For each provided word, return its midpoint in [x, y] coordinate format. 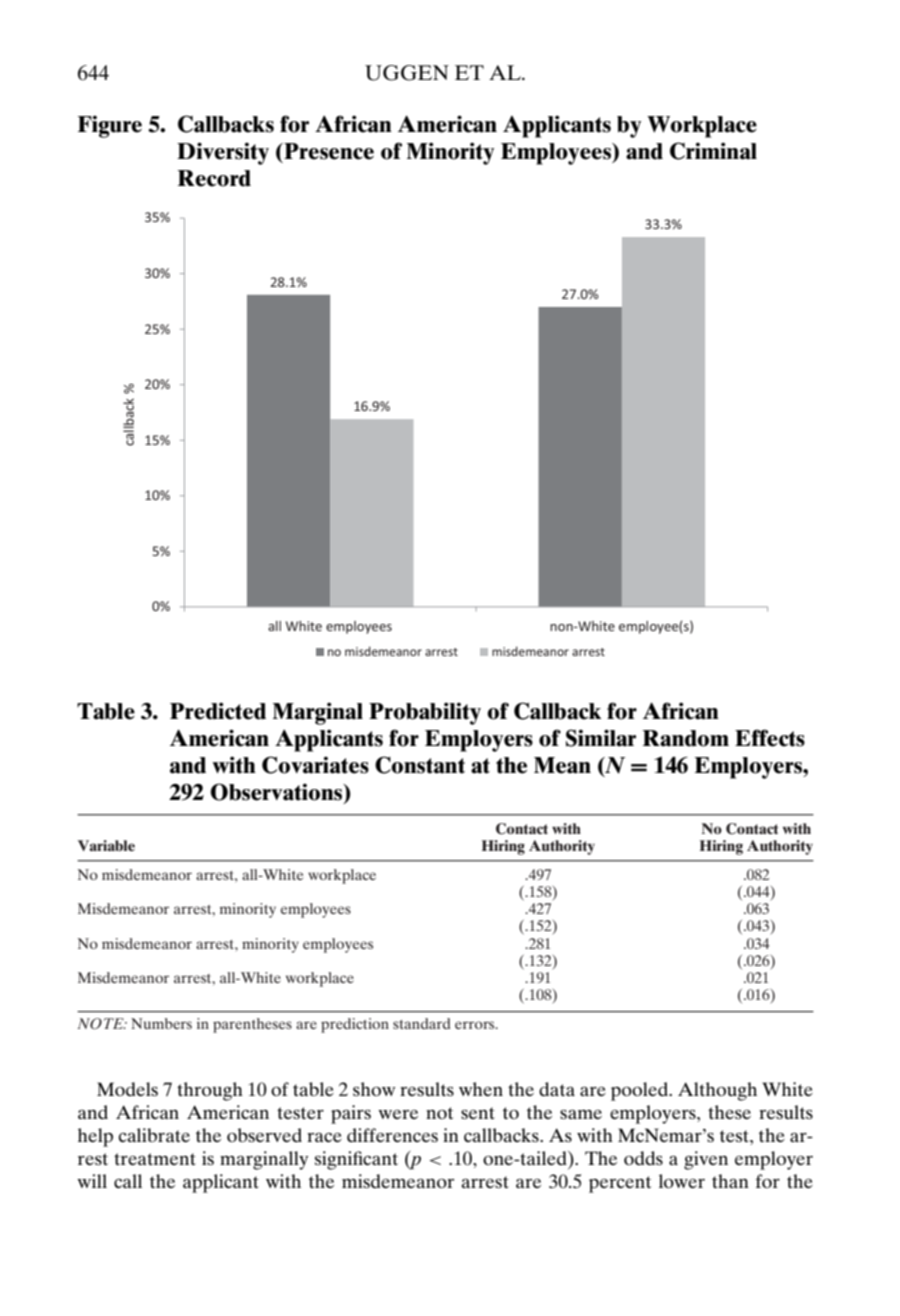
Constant [420, 765]
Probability [425, 713]
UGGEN [407, 73]
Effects [770, 738]
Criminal [713, 151]
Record [214, 178]
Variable [106, 845]
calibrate [154, 1135]
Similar [601, 738]
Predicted [218, 711]
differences [392, 1135]
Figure [110, 126]
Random [685, 738]
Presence [328, 151]
